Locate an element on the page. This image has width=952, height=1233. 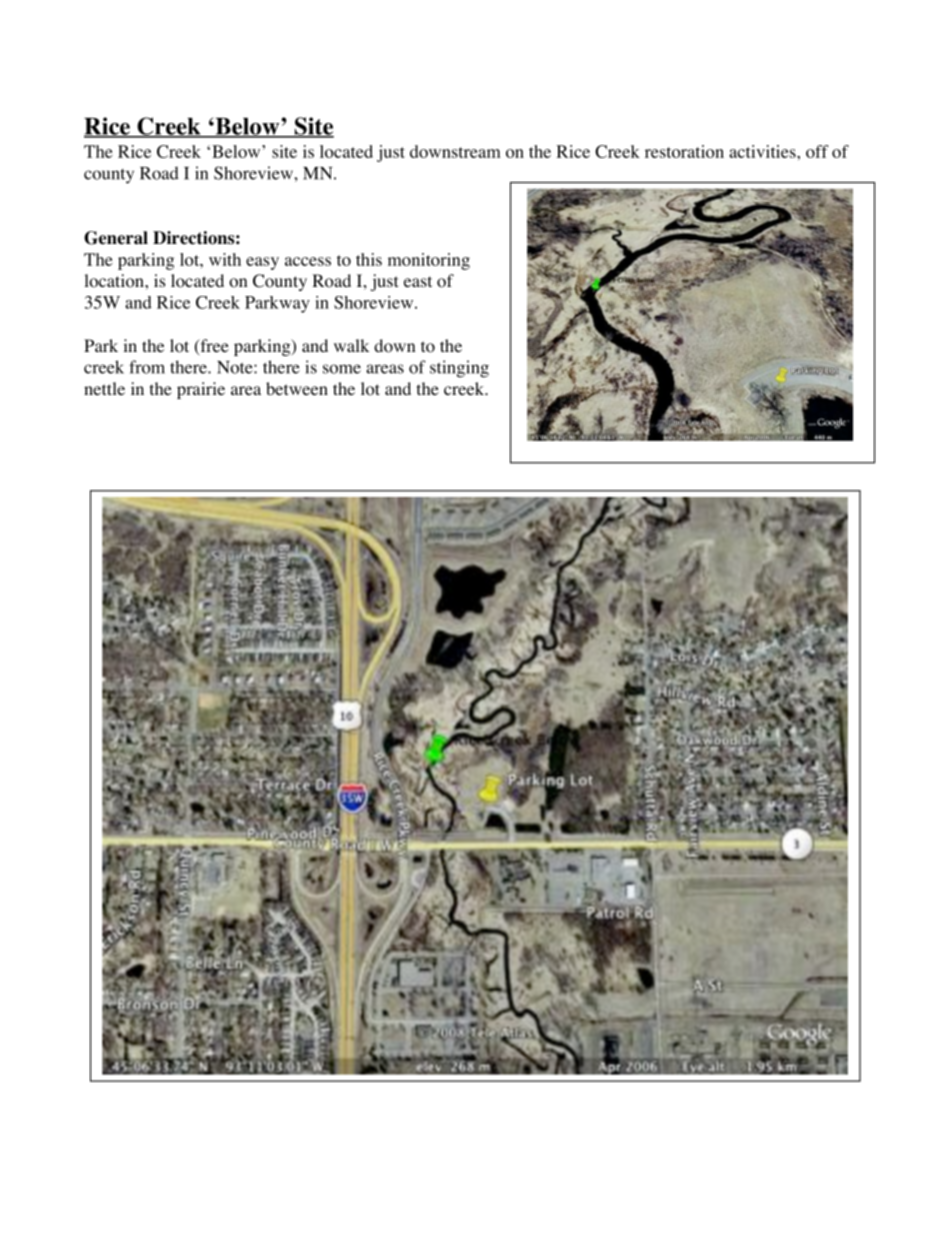
activities is located at coordinates (763, 151).
